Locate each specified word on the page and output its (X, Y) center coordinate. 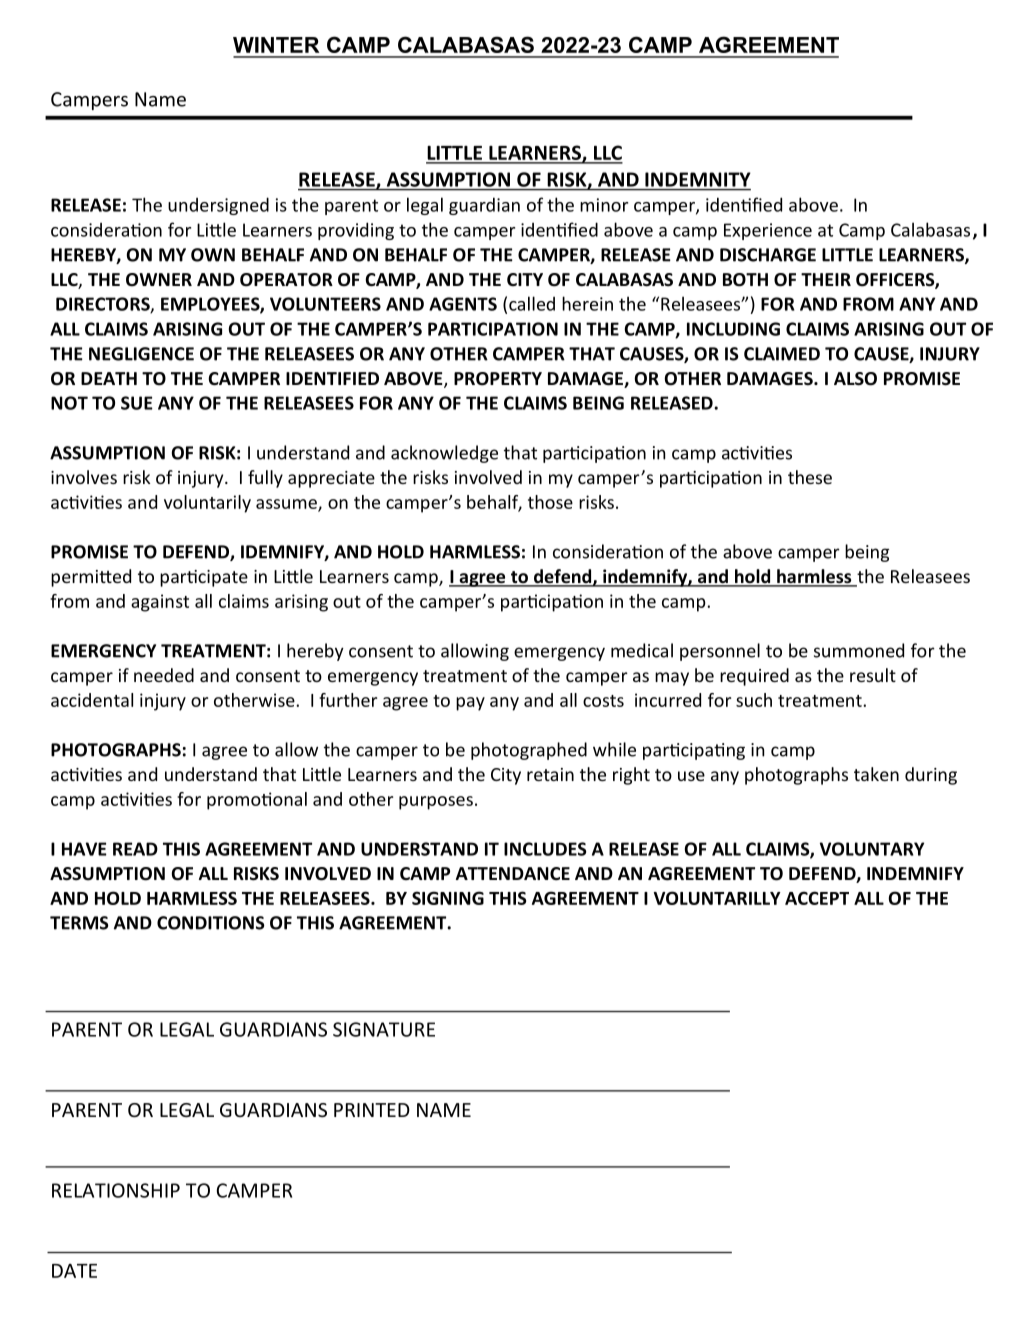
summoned (859, 650)
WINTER (276, 45)
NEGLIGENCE (141, 354)
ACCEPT (817, 898)
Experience (768, 231)
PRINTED (372, 1110)
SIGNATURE (384, 1029)
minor (604, 205)
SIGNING (448, 898)
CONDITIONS (211, 923)
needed (164, 675)
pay (470, 704)
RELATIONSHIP (116, 1190)
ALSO (855, 379)
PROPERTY (498, 379)
